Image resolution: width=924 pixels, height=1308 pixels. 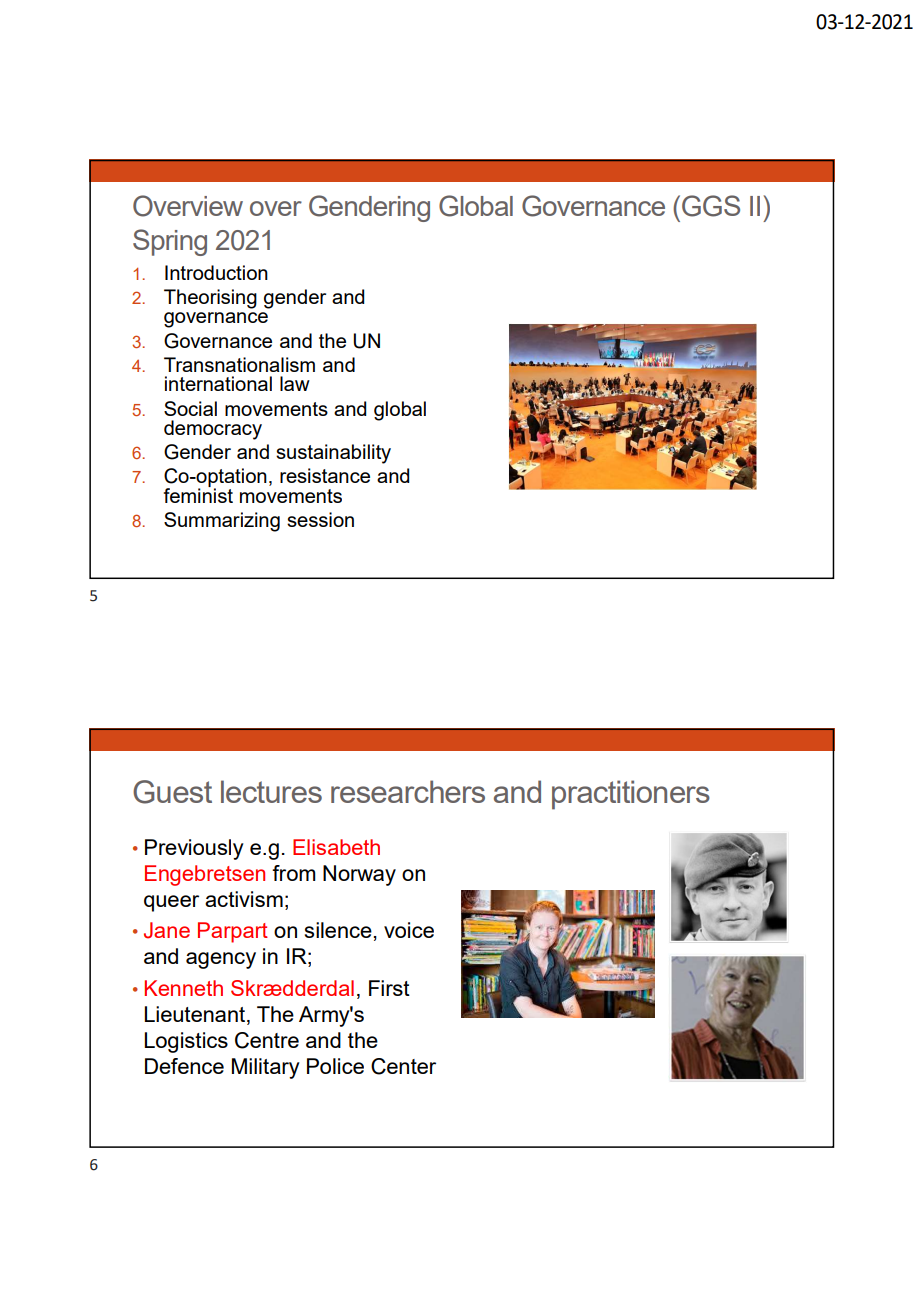 I want to click on resistance, so click(x=325, y=475).
